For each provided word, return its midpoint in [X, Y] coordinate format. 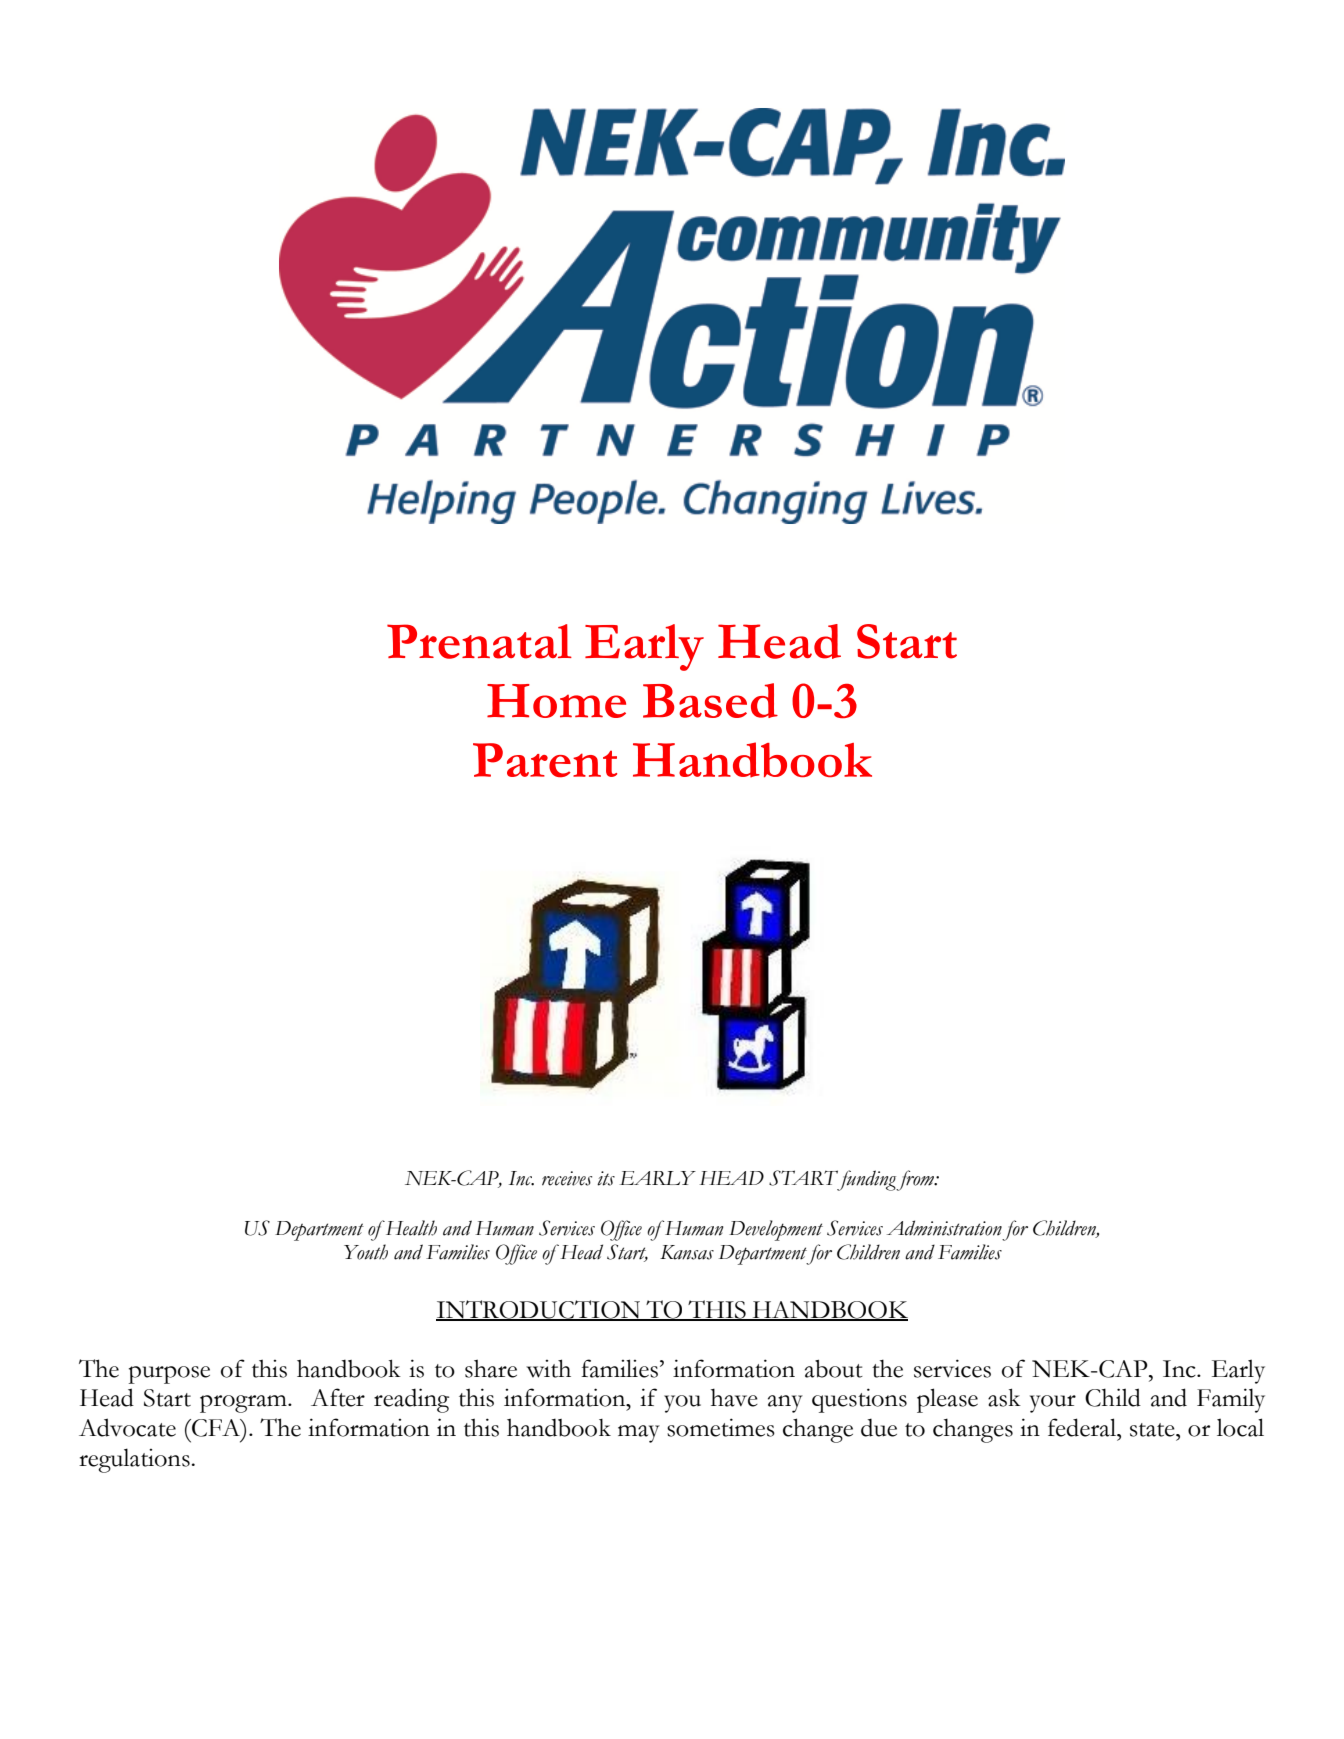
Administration [944, 1228]
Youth [366, 1252]
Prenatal [479, 641]
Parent [545, 760]
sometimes [721, 1427]
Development [776, 1230]
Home [556, 701]
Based [710, 700]
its [606, 1178]
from [916, 1180]
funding [866, 1180]
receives [567, 1178]
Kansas [687, 1252]
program [244, 1404]
